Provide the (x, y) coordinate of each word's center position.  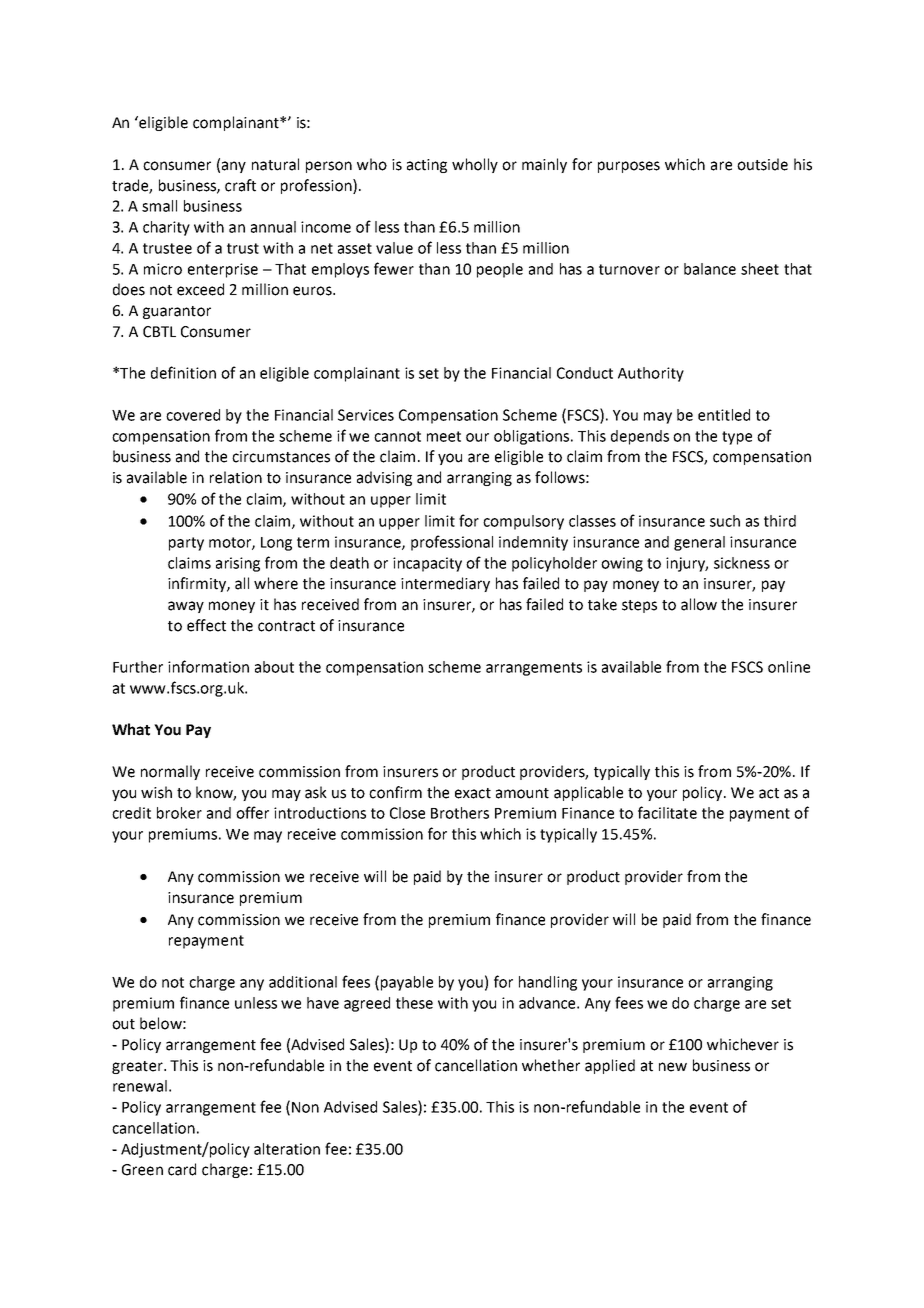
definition (183, 372)
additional (303, 982)
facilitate (667, 812)
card (182, 1169)
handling (548, 983)
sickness (742, 563)
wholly (475, 165)
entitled (724, 415)
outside (762, 164)
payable (407, 983)
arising (238, 564)
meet (444, 436)
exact (473, 793)
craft (240, 185)
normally (170, 772)
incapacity (427, 564)
